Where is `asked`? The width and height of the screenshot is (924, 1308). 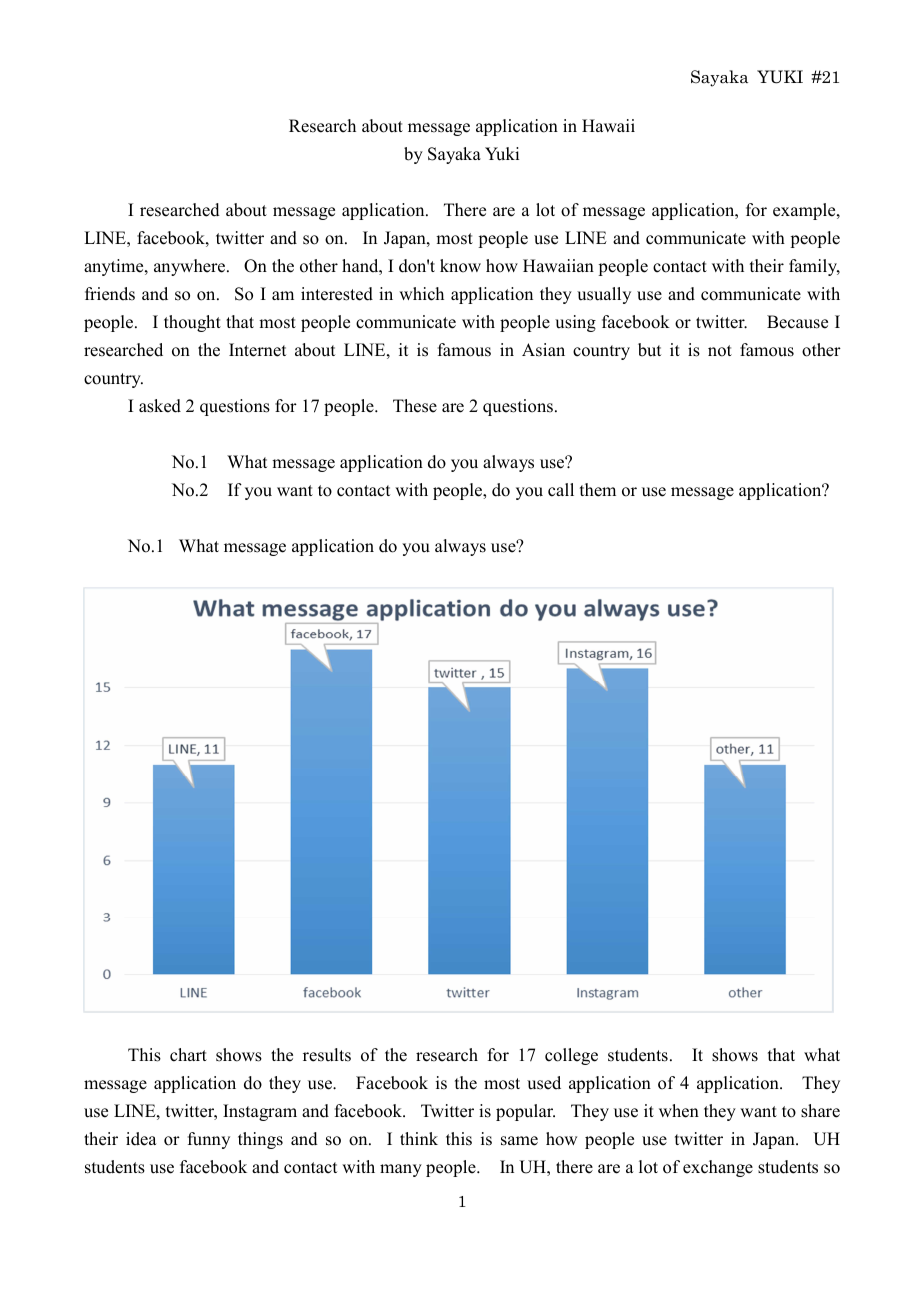
asked is located at coordinates (160, 406).
